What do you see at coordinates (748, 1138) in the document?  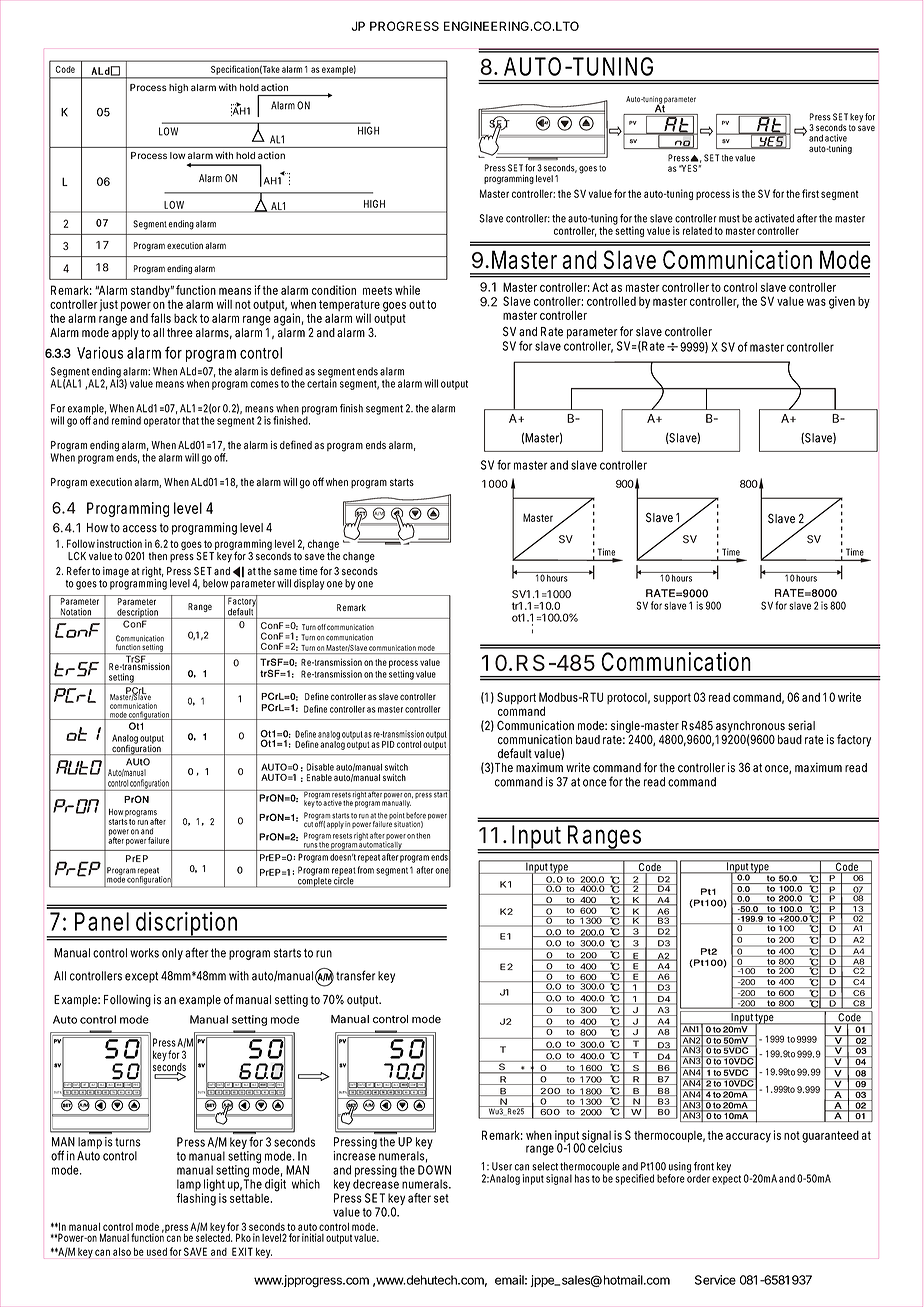 I see `accuracy` at bounding box center [748, 1138].
